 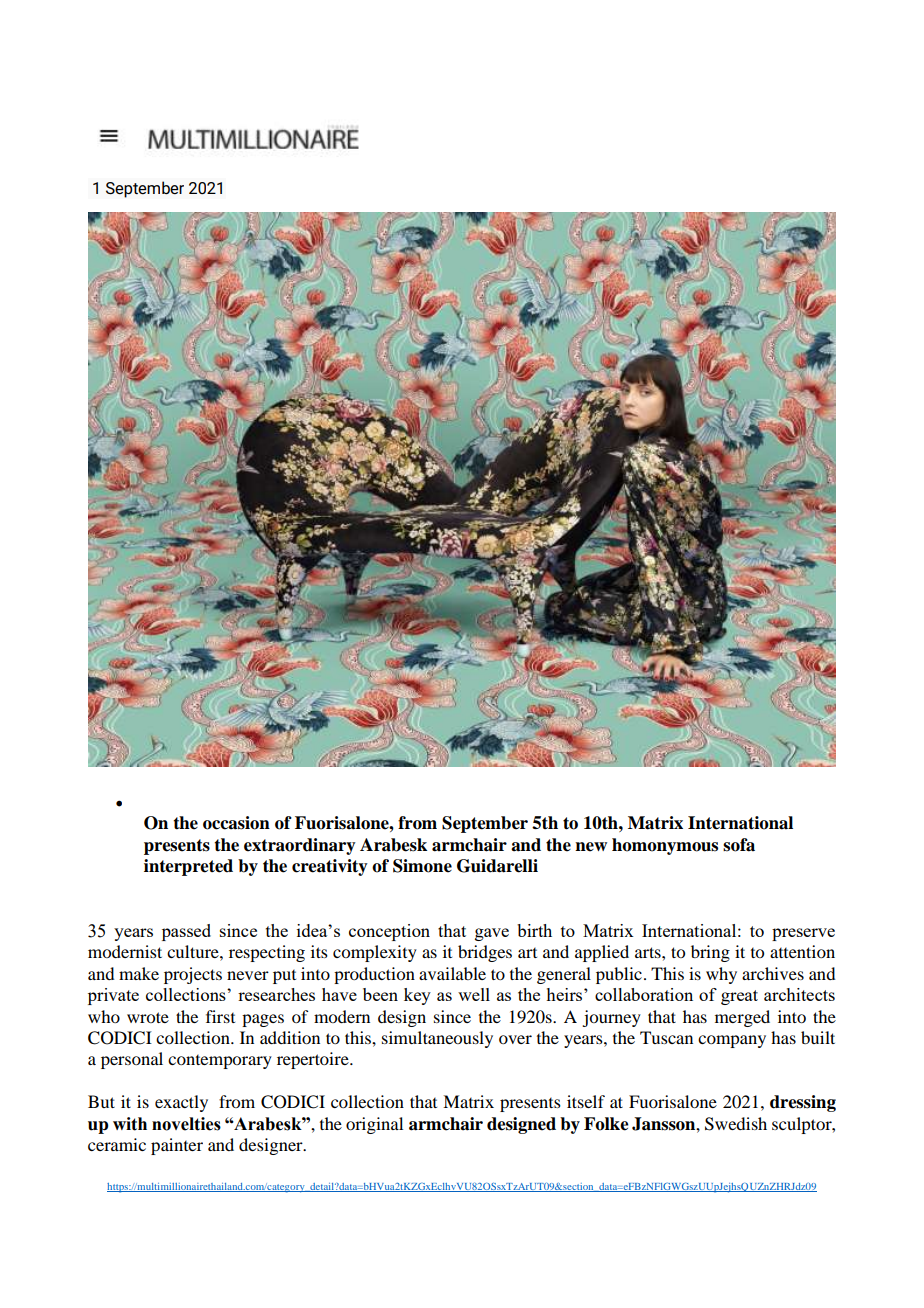 I want to click on projects, so click(x=193, y=975).
